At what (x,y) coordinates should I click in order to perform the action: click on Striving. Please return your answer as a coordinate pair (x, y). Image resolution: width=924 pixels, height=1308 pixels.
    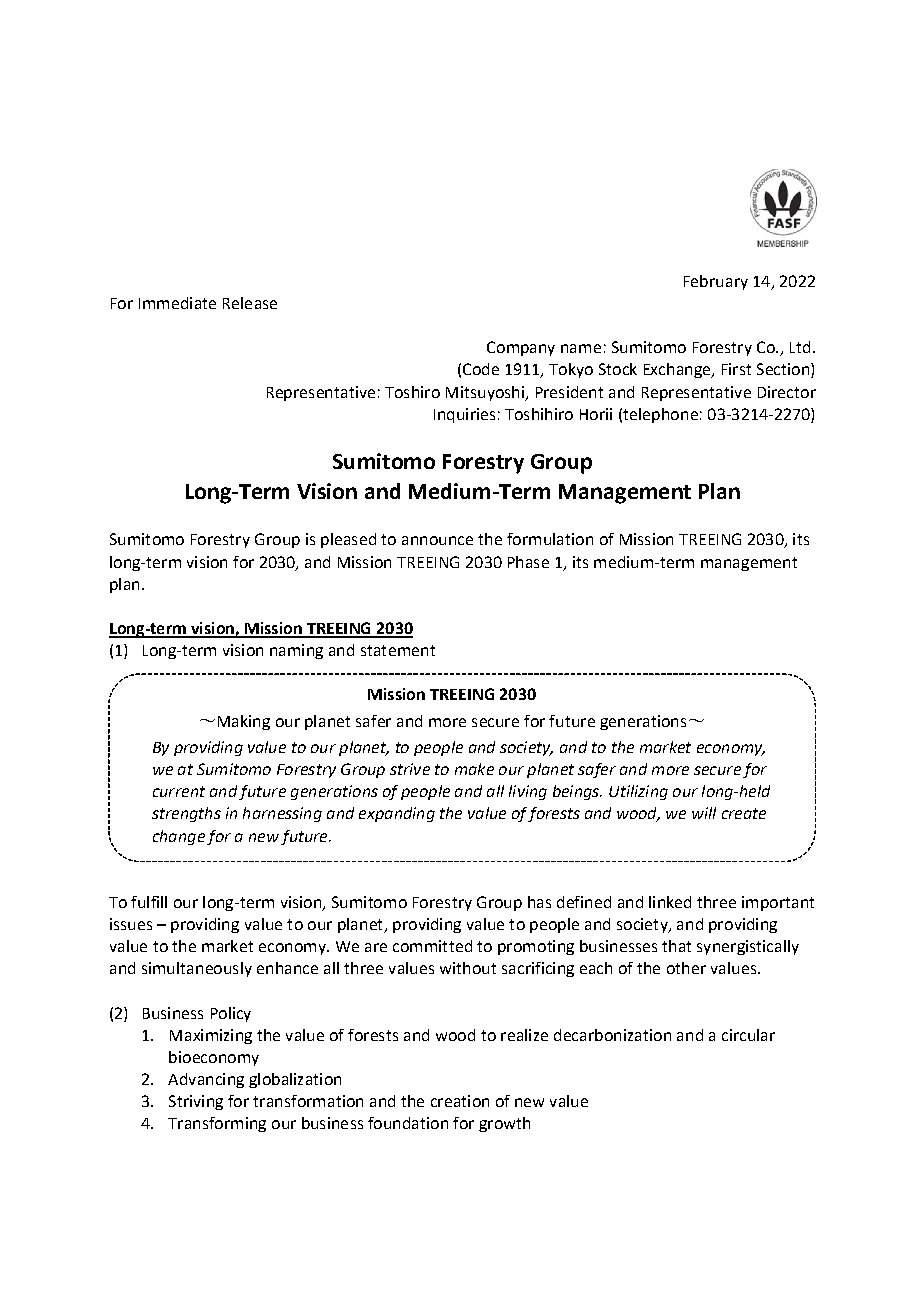
    Looking at the image, I should click on (196, 1102).
